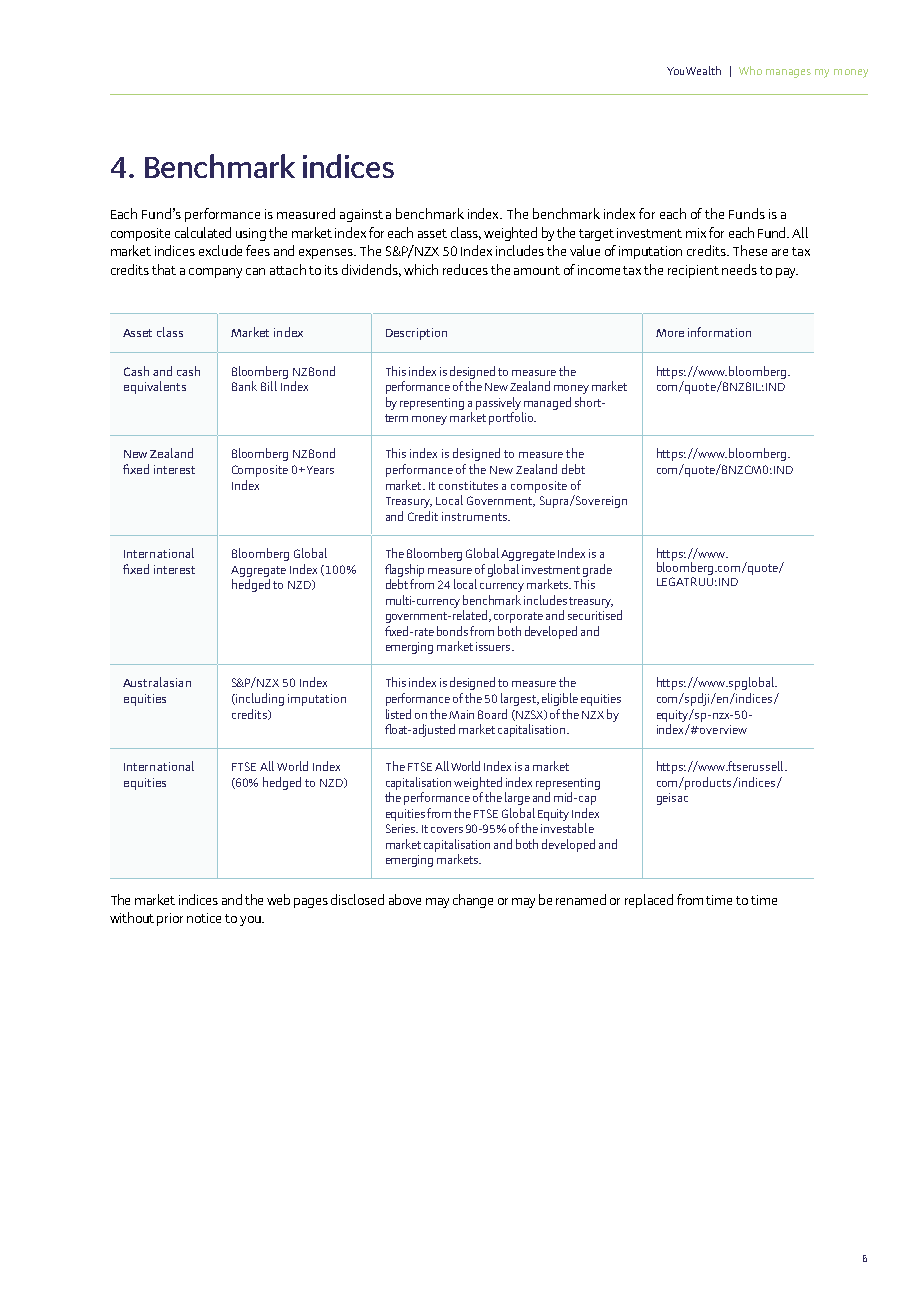 The height and width of the image is (1308, 924). Describe the element at coordinates (204, 918) in the image. I see `notice` at that location.
